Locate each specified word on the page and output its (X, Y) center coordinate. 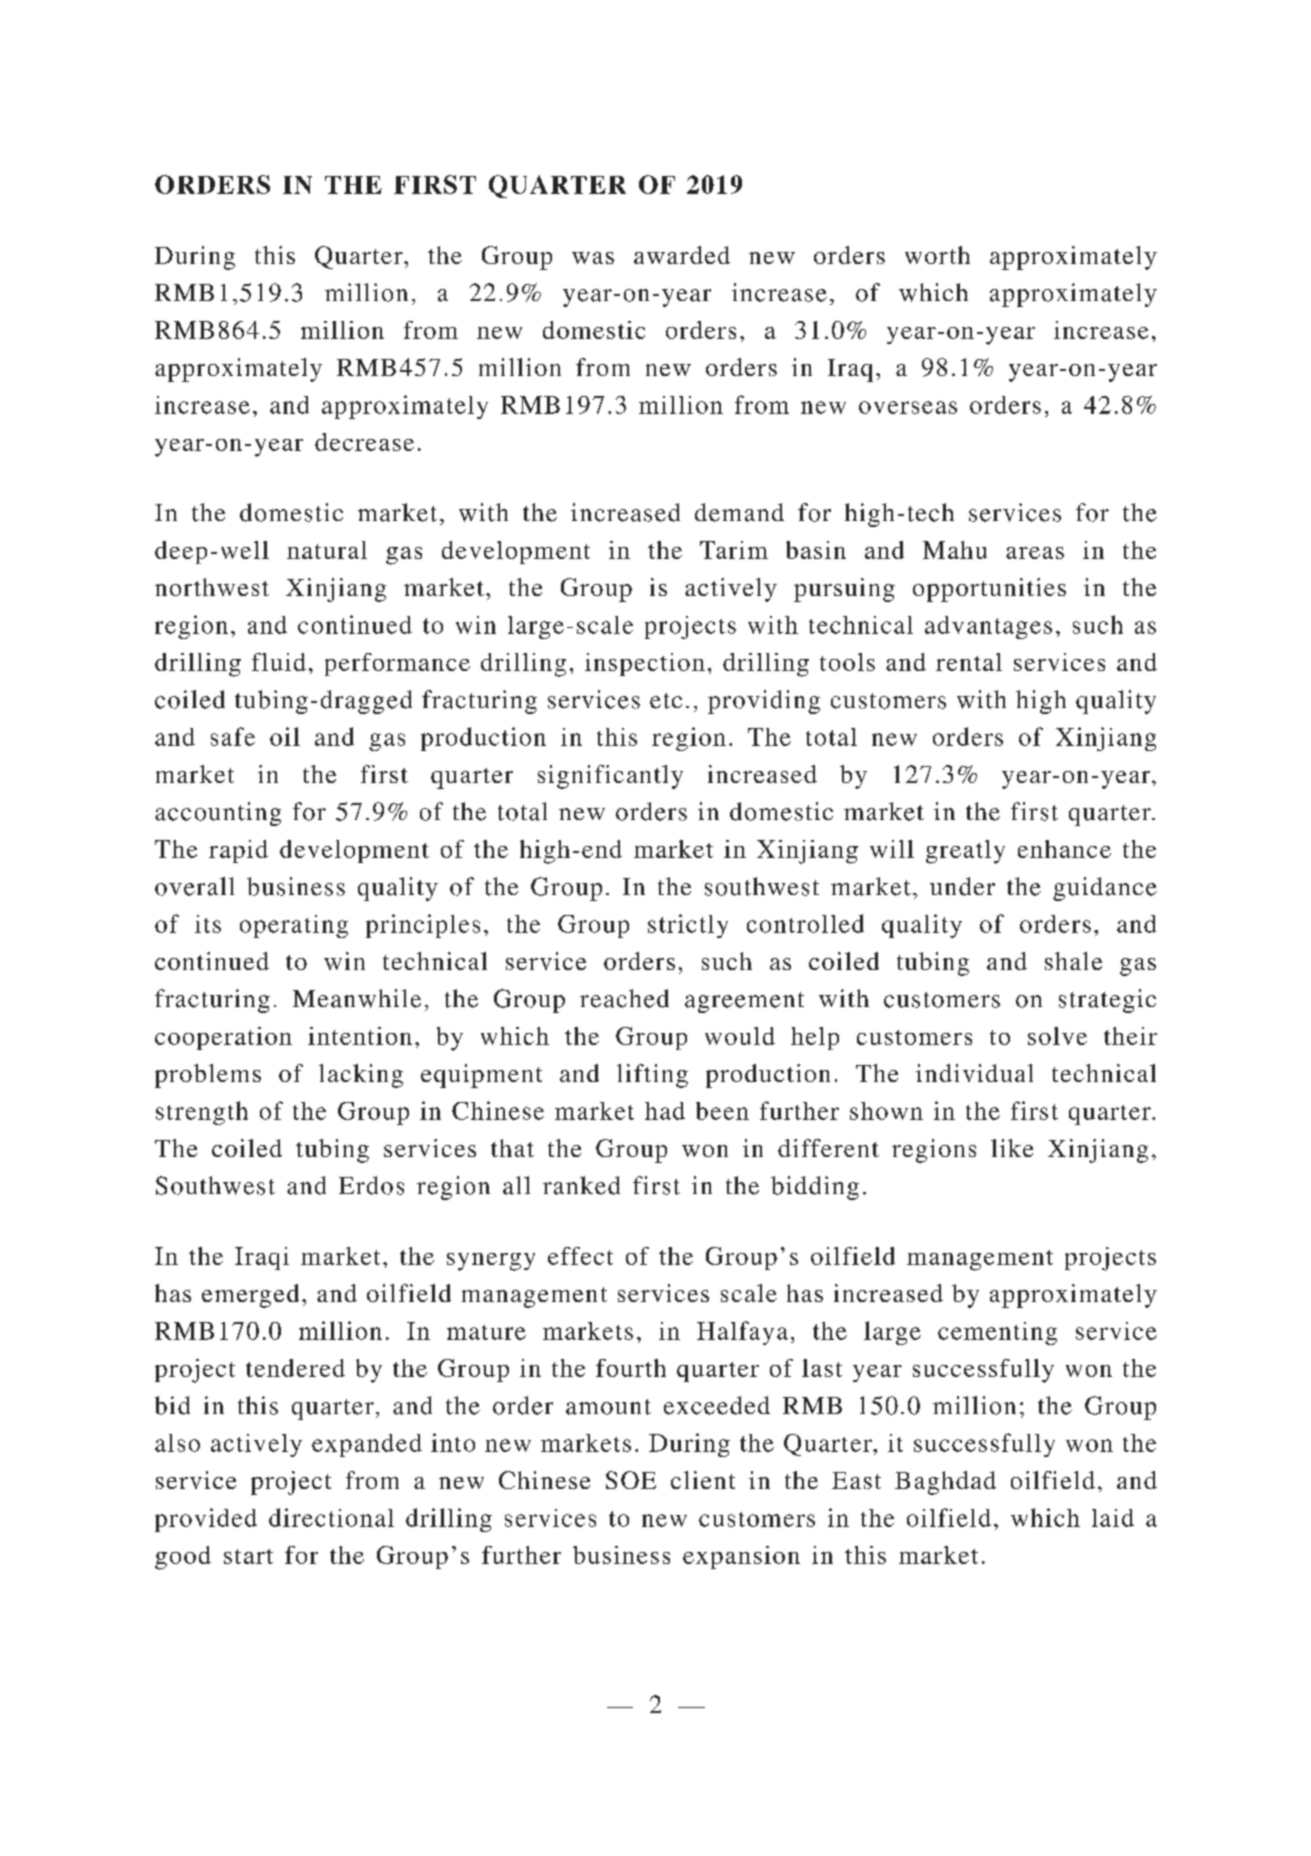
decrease (364, 442)
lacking (361, 1076)
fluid (279, 662)
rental (969, 662)
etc (666, 701)
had (665, 1111)
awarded (682, 255)
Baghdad (945, 1483)
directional (331, 1517)
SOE (631, 1480)
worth (937, 255)
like (1012, 1148)
